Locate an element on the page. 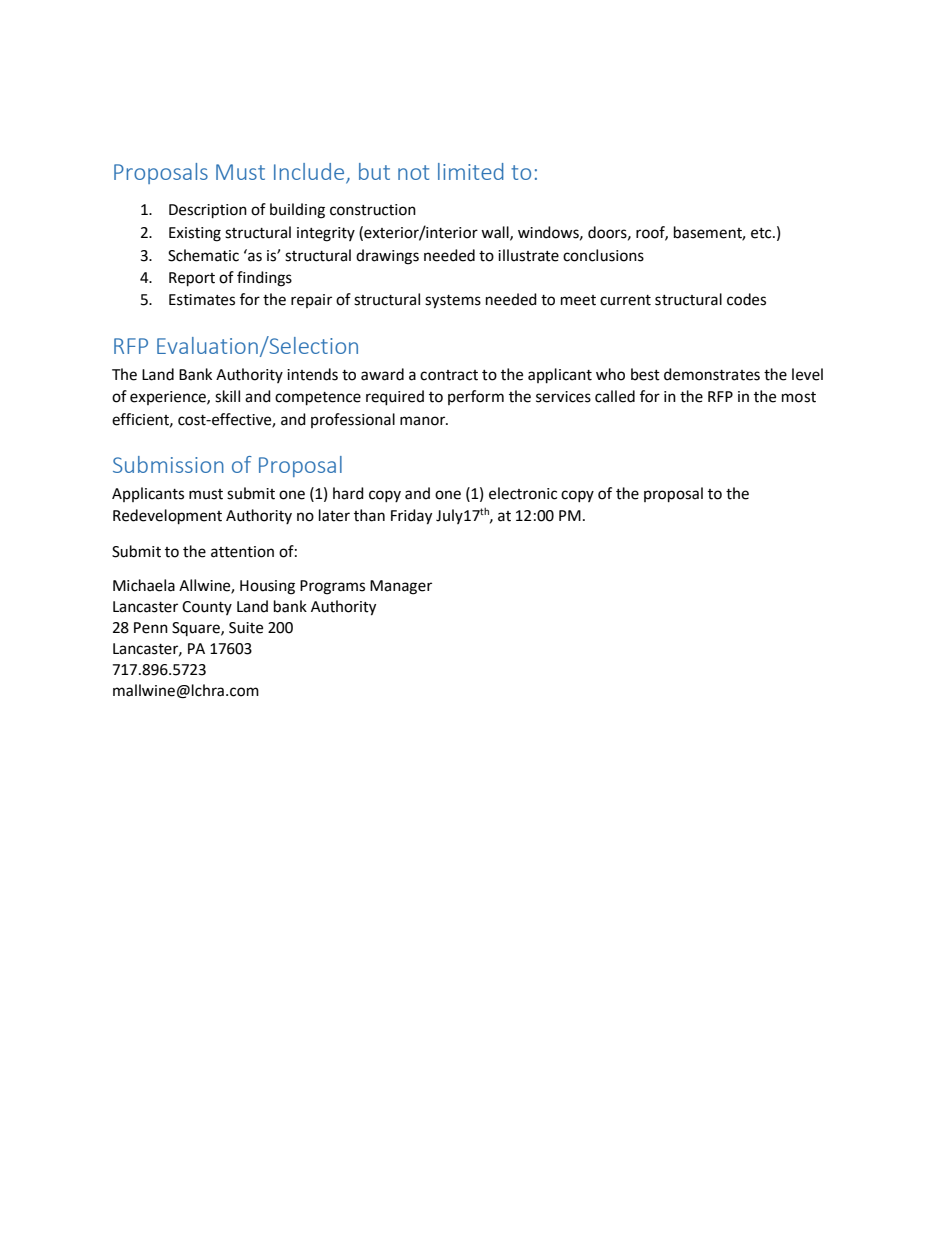 This document has width=952, height=1233. Description is located at coordinates (208, 211).
